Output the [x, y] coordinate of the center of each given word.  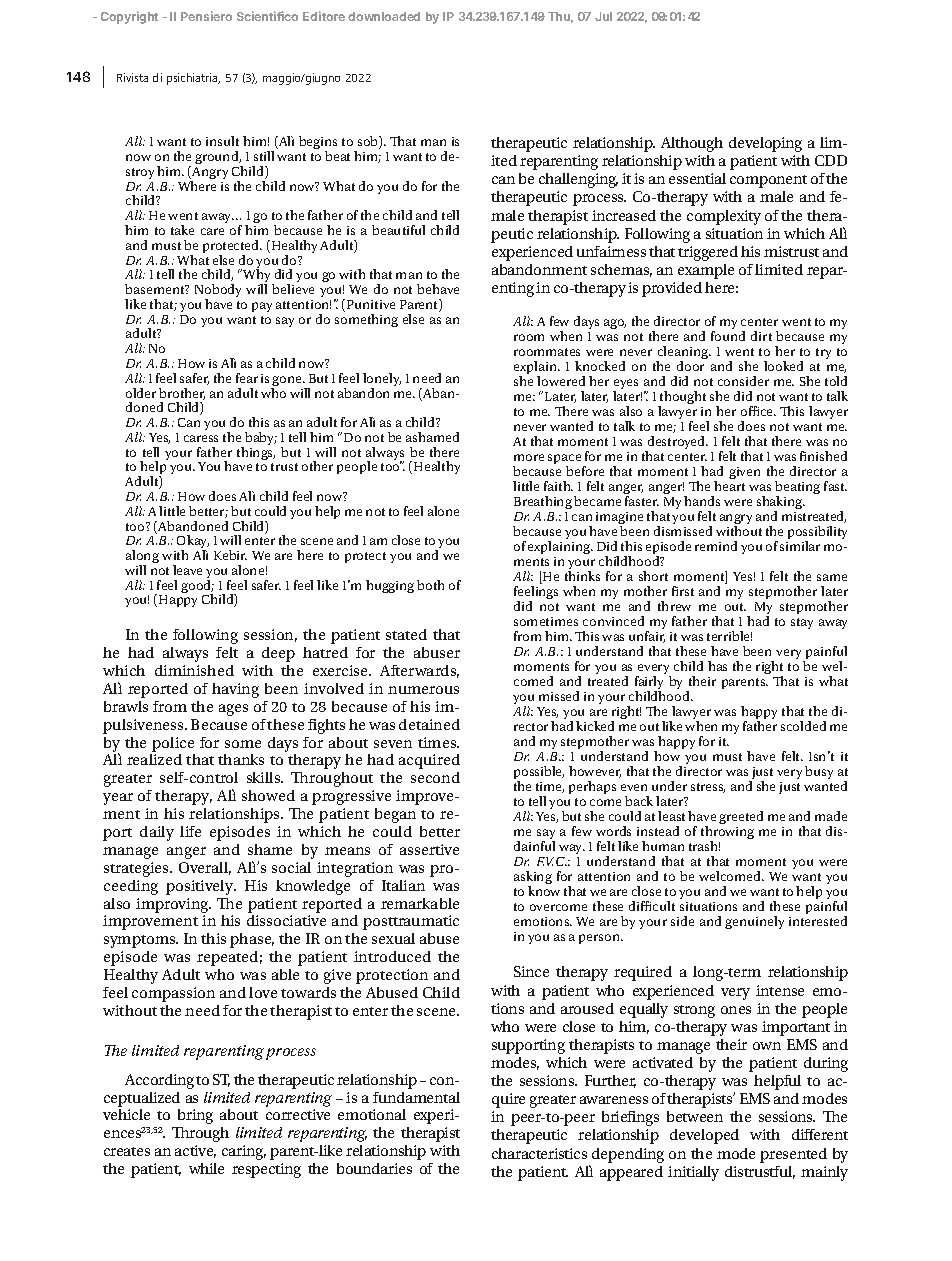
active [195, 1151]
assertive [429, 849]
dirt [761, 336]
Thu [560, 17]
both [430, 585]
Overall [205, 868]
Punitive [371, 304]
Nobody [218, 292]
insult [222, 141]
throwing [727, 834]
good [197, 588]
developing [765, 144]
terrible [729, 636]
